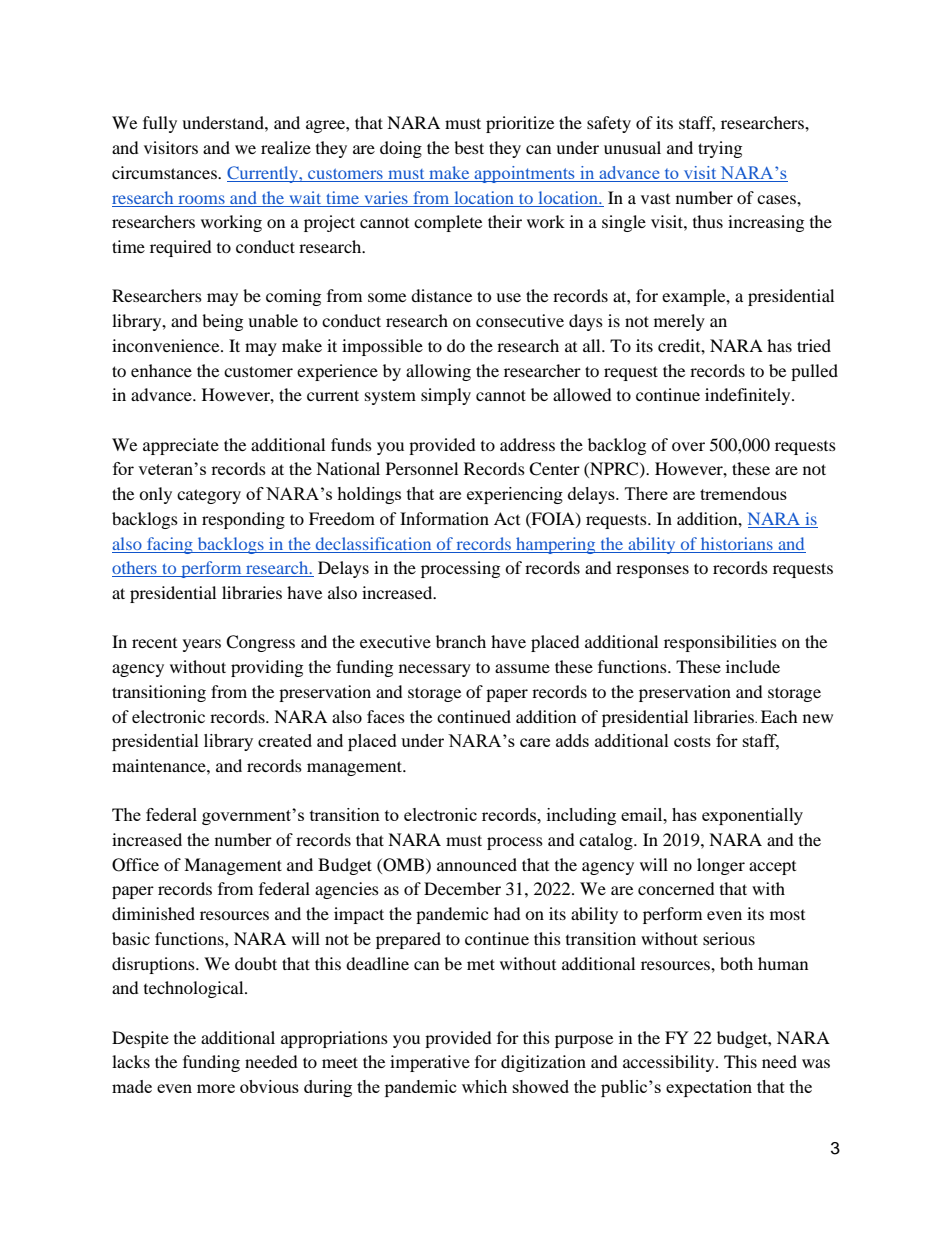  Describe the element at coordinates (743, 493) in the page. I see `tremendous` at that location.
